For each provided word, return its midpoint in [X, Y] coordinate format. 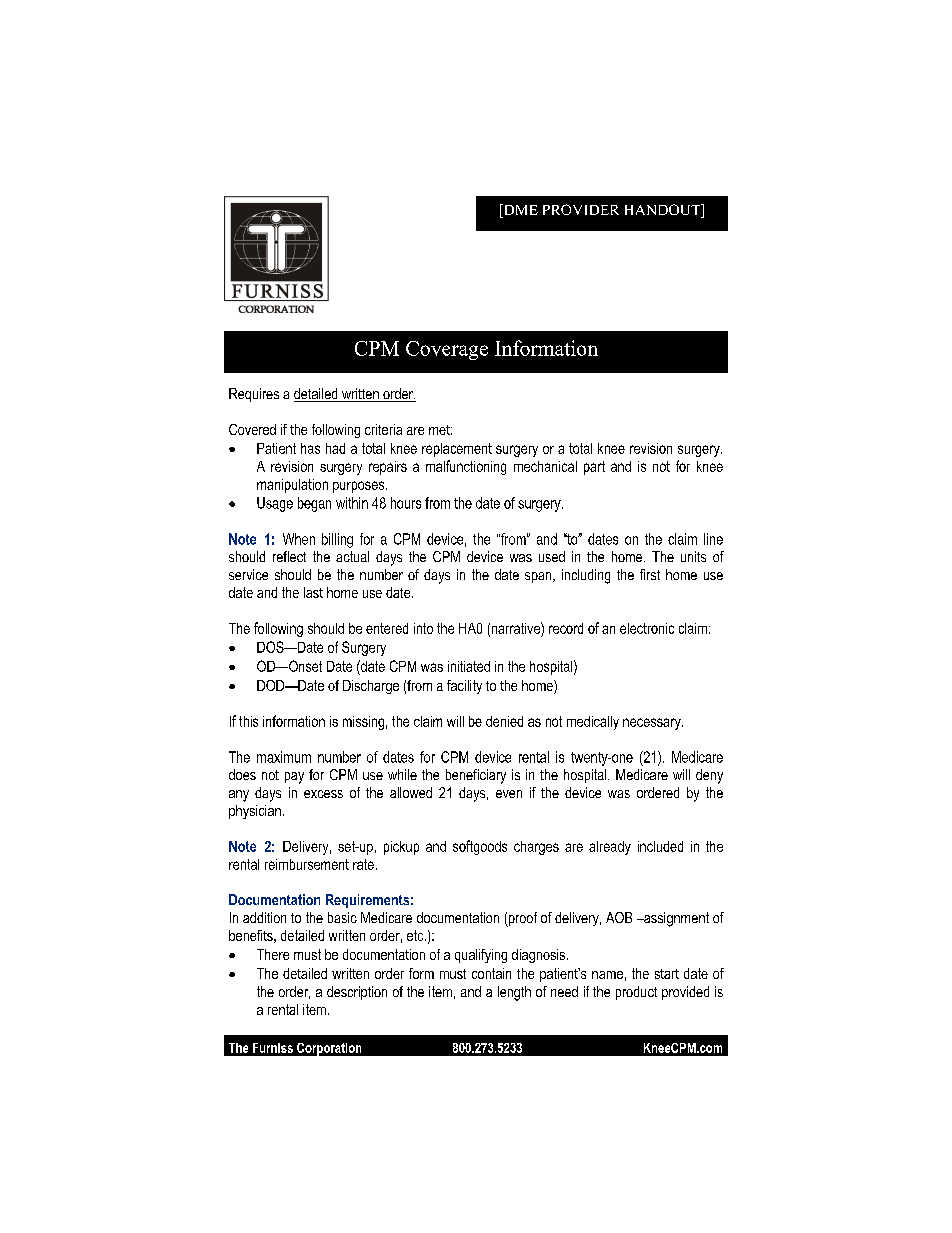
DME [519, 209]
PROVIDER [581, 209]
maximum [284, 757]
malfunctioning [466, 467]
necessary [653, 724]
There [273, 954]
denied [504, 721]
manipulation [292, 486]
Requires [254, 395]
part [594, 468]
